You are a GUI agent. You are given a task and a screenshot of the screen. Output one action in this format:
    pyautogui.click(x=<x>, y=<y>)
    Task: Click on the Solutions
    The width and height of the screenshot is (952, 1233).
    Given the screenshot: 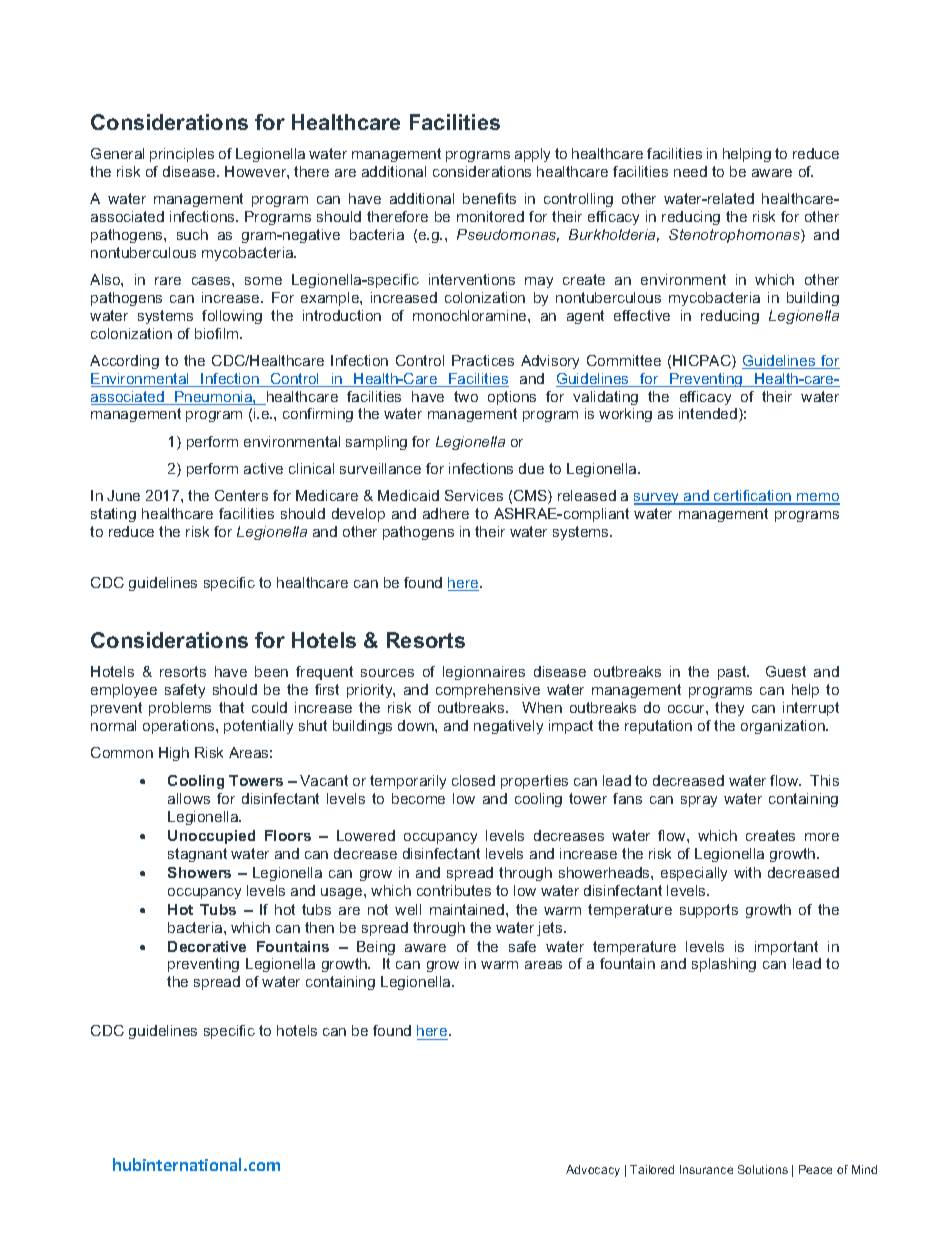 What is the action you would take?
    pyautogui.click(x=763, y=1169)
